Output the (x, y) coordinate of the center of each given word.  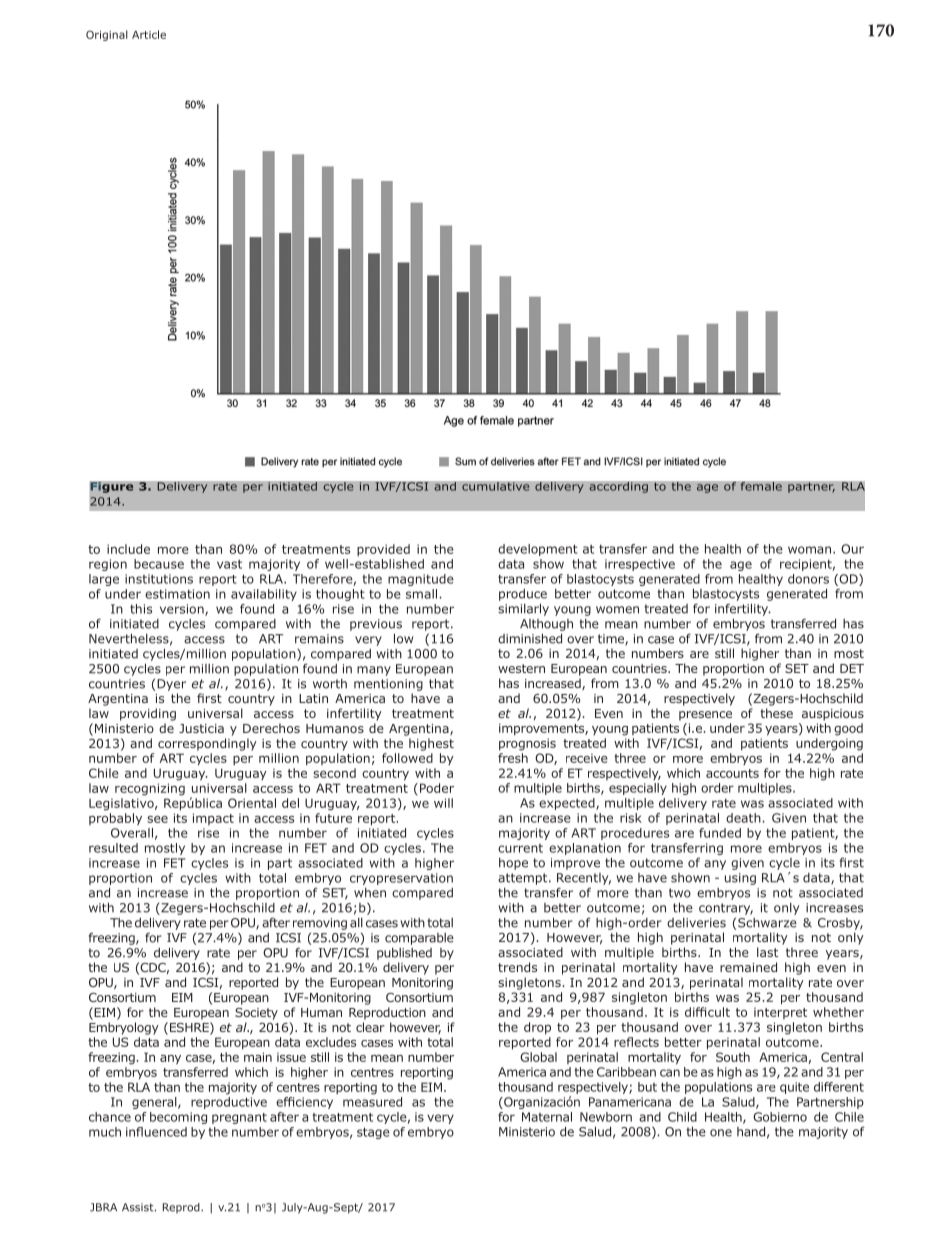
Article (149, 34)
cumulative (496, 486)
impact (213, 819)
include (128, 549)
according (618, 487)
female (761, 486)
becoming (178, 1118)
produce (523, 595)
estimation (177, 594)
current (520, 848)
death (744, 818)
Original (107, 35)
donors (808, 579)
